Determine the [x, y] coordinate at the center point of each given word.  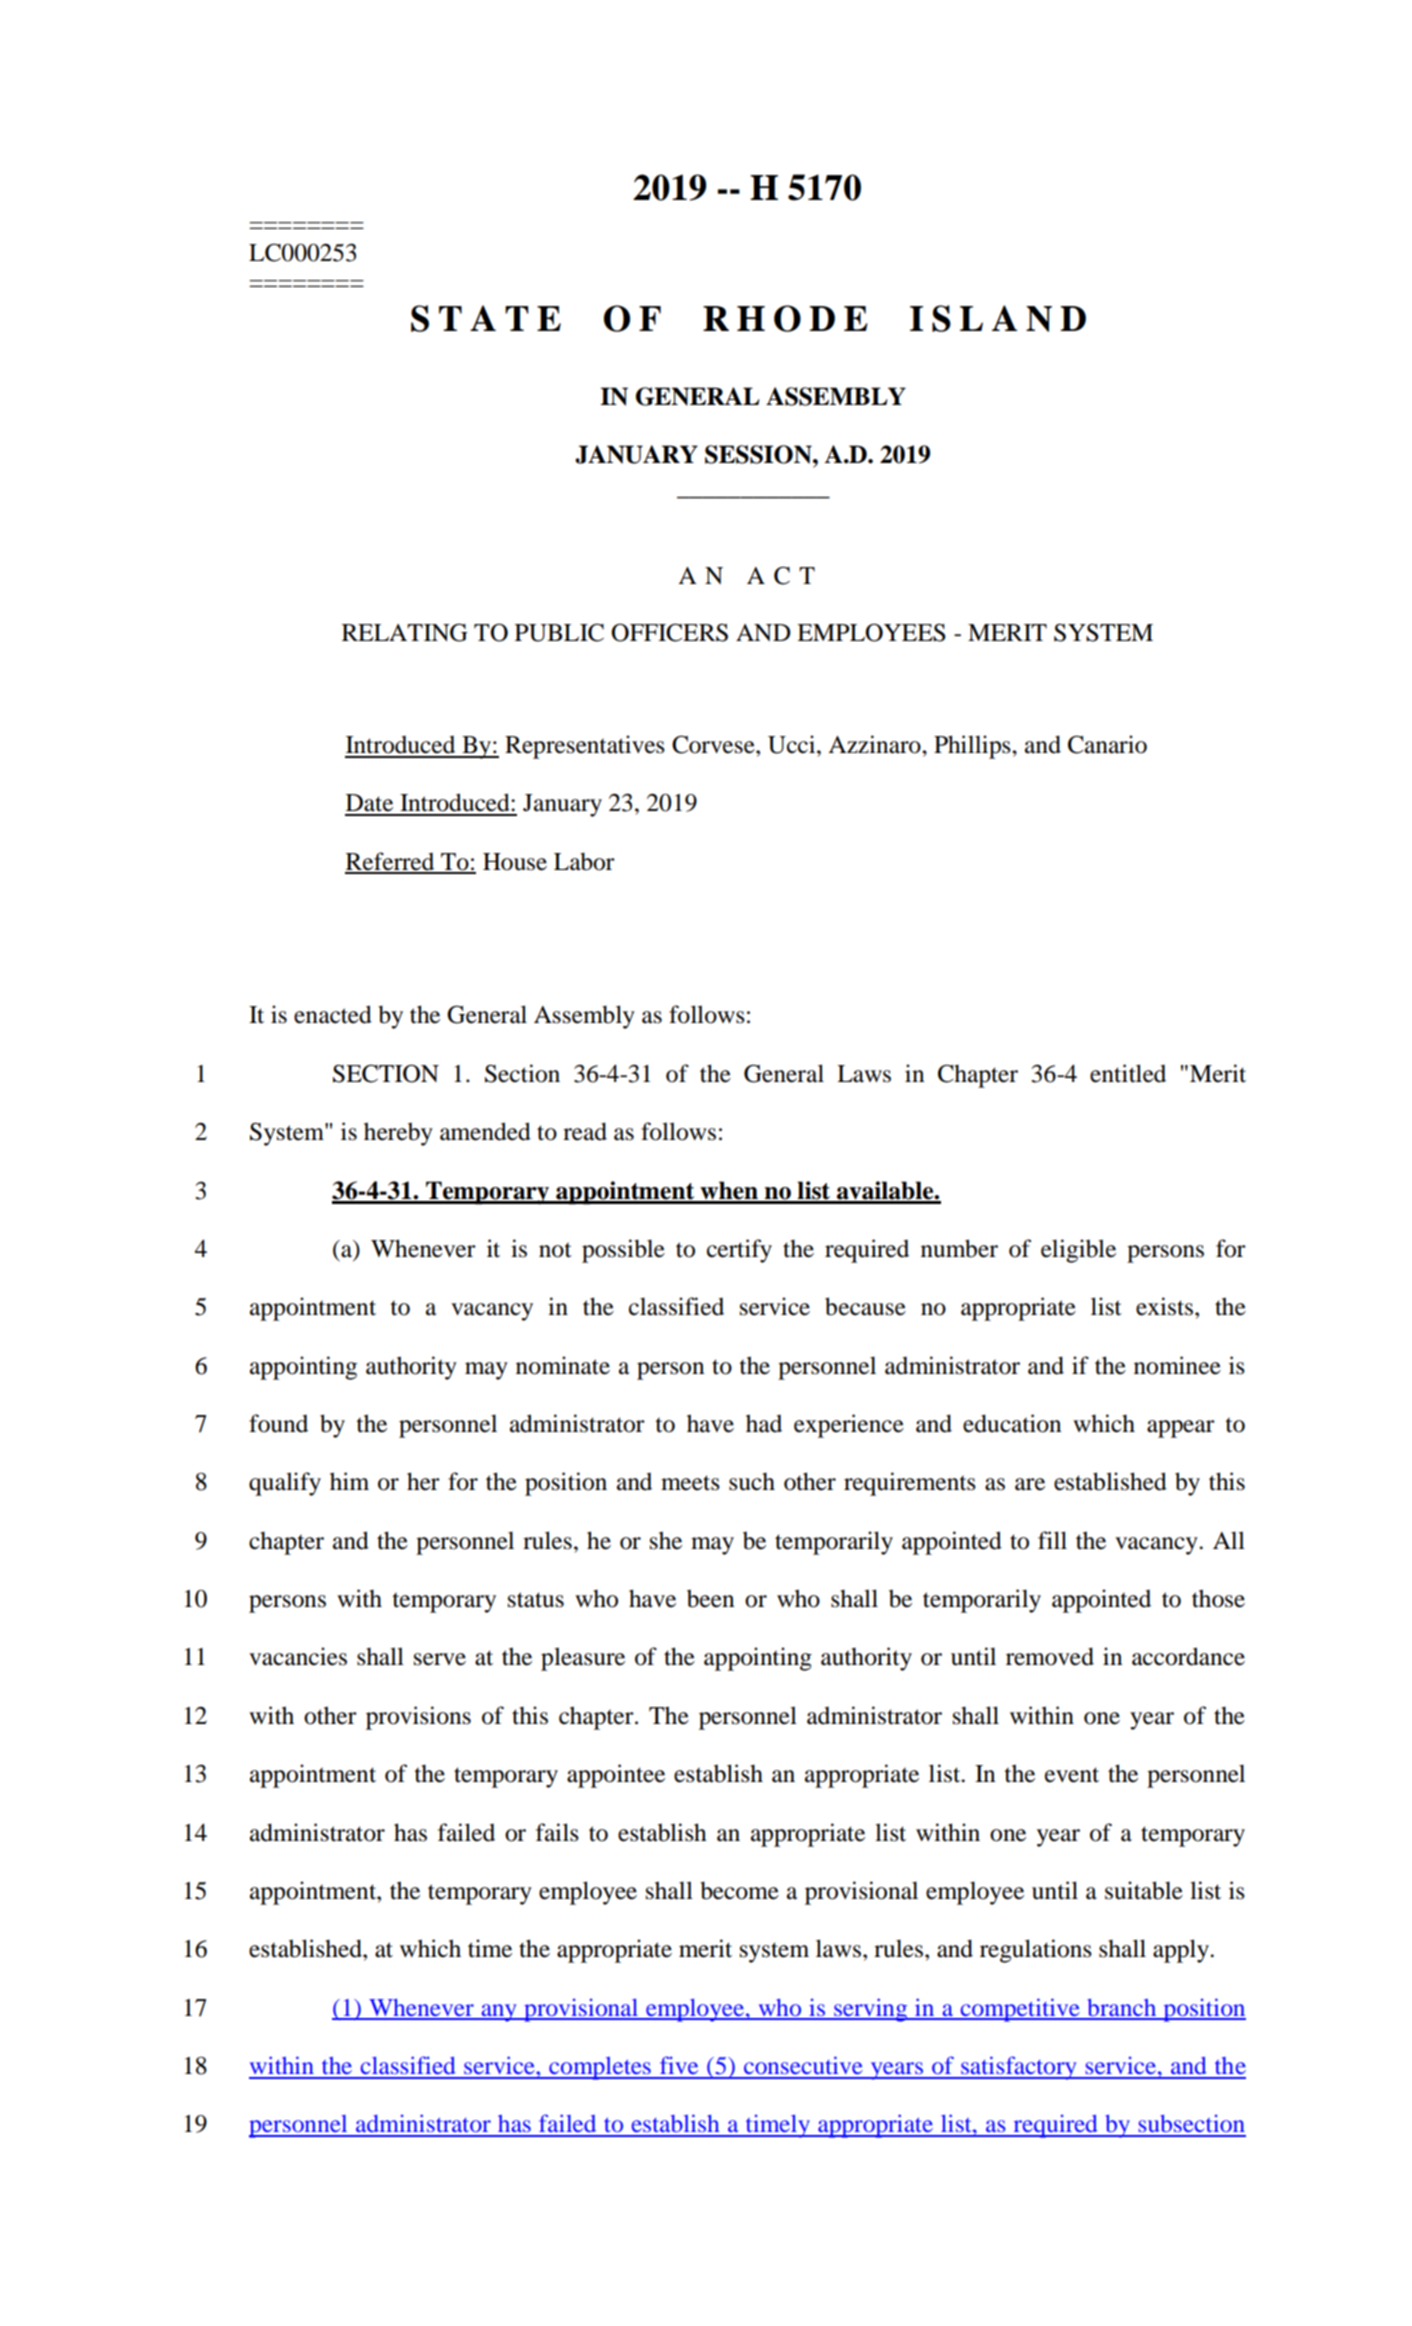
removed [1050, 1656]
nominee [1177, 1365]
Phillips [973, 747]
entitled [1128, 1073]
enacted [333, 1014]
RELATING [405, 632]
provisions [418, 1718]
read [585, 1131]
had [764, 1423]
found [278, 1423]
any [499, 2013]
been [710, 1598]
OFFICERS [669, 632]
